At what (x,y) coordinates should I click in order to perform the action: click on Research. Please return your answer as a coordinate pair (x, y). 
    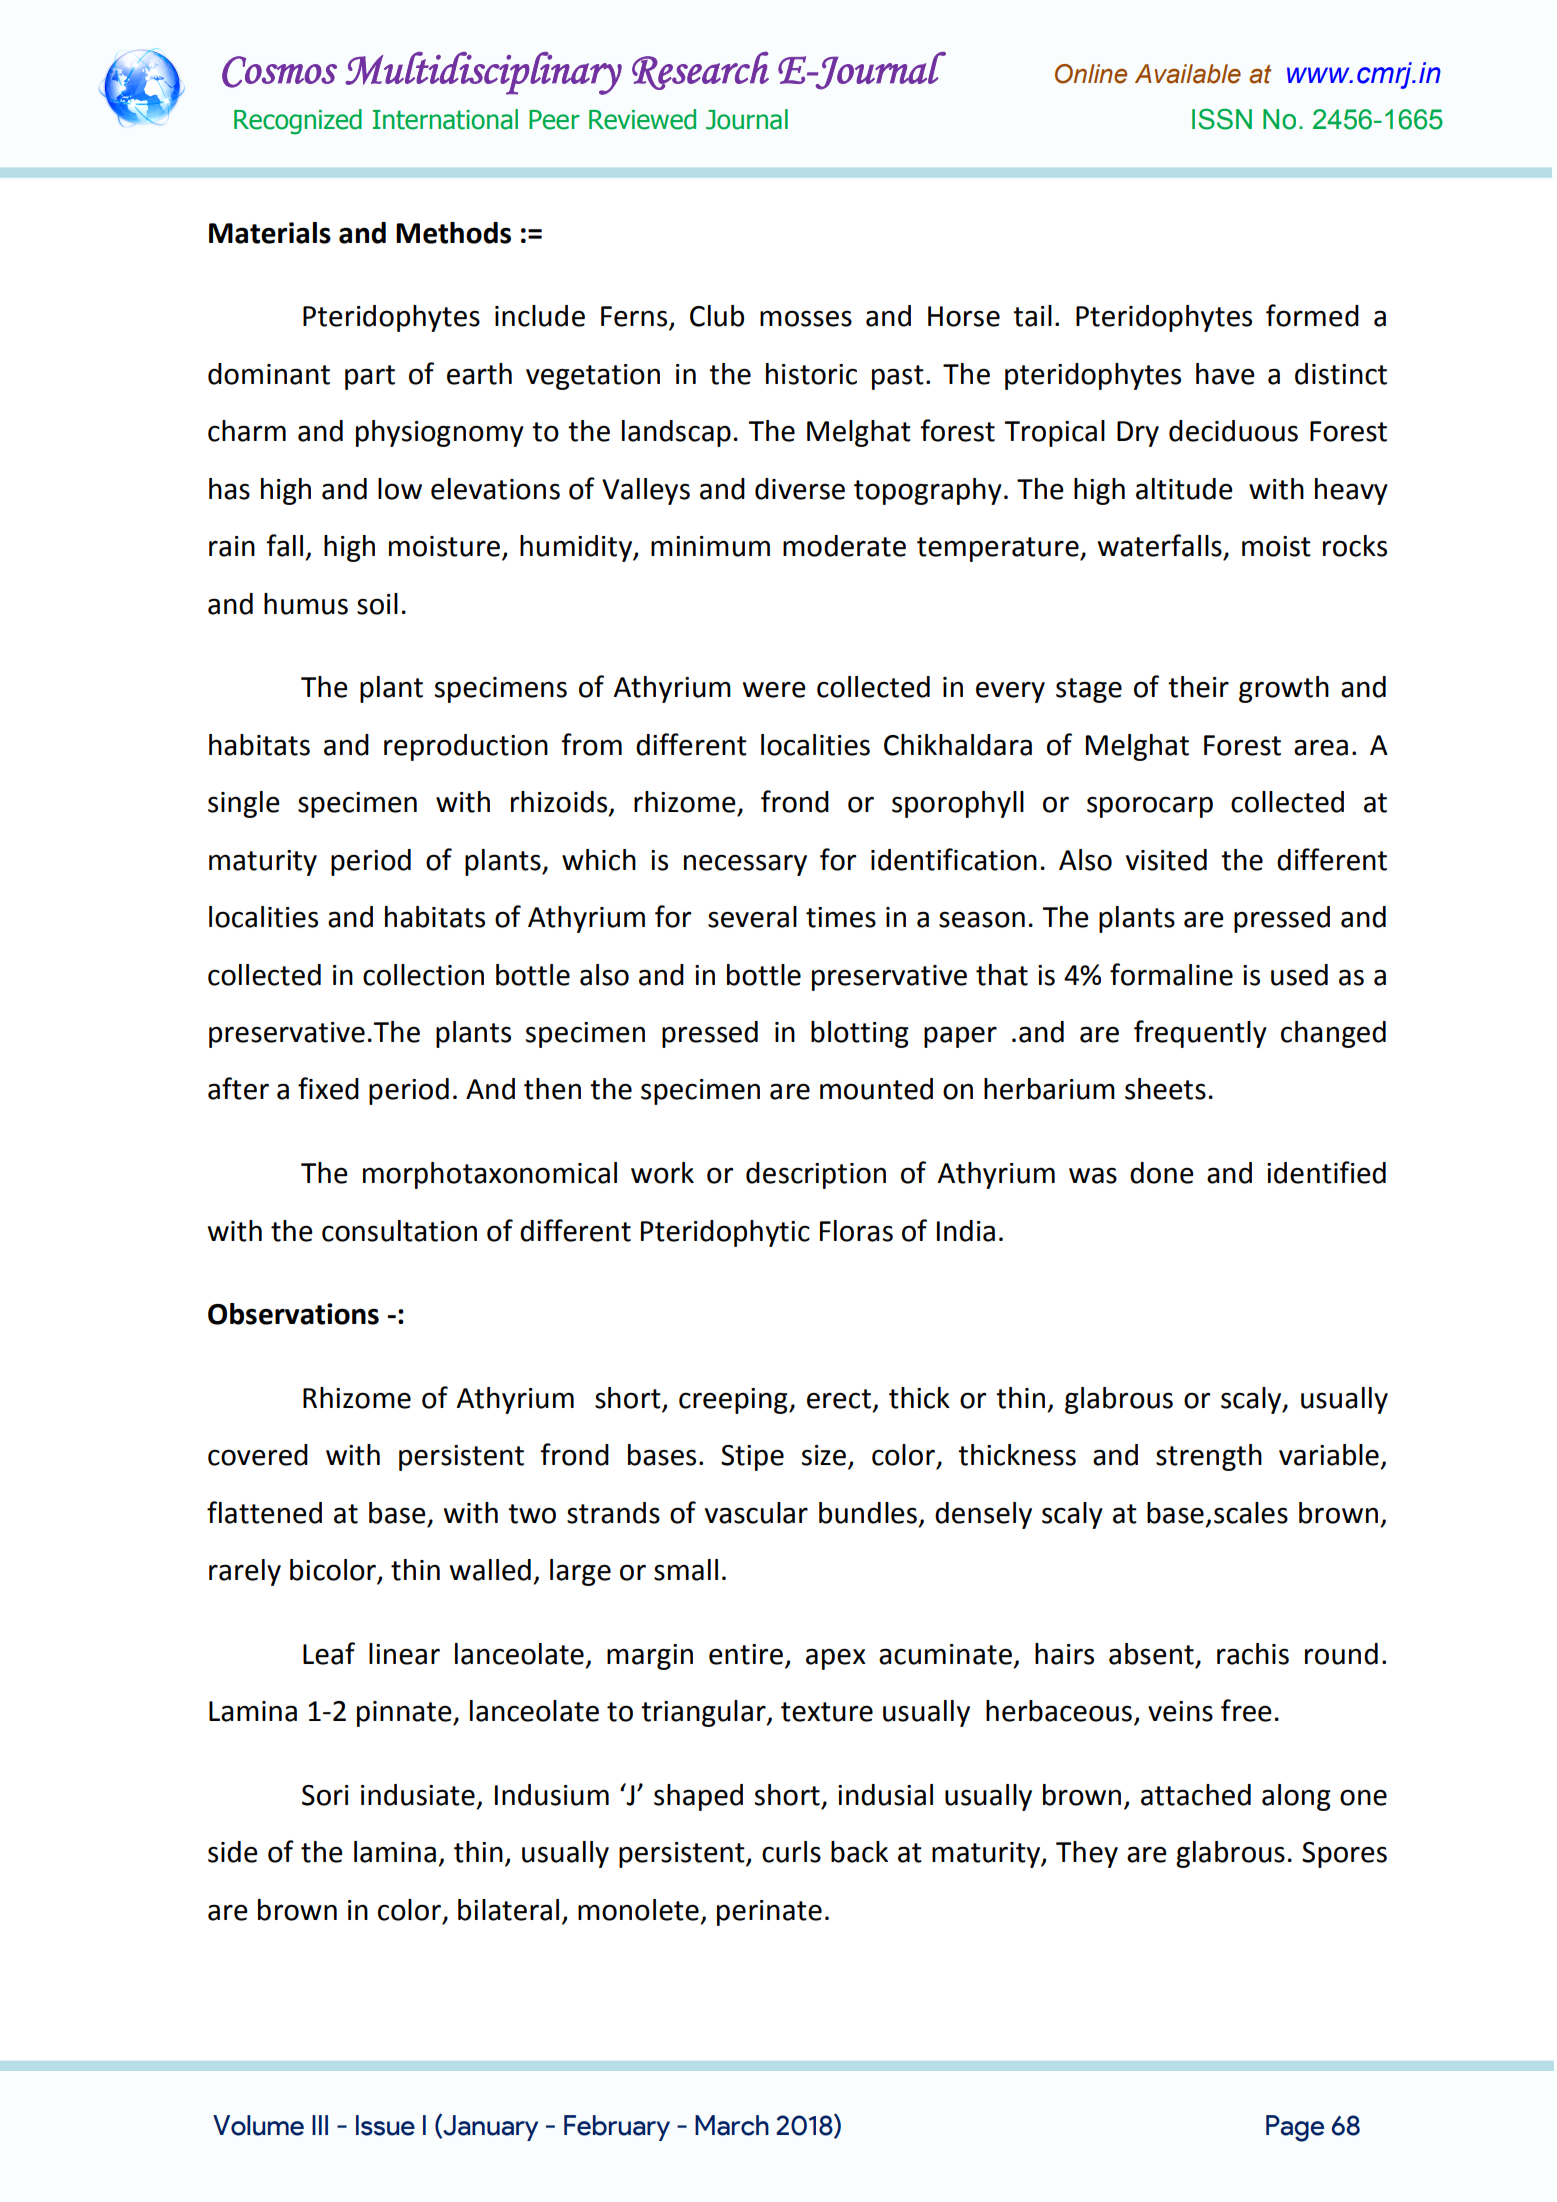
    Looking at the image, I should click on (700, 70).
